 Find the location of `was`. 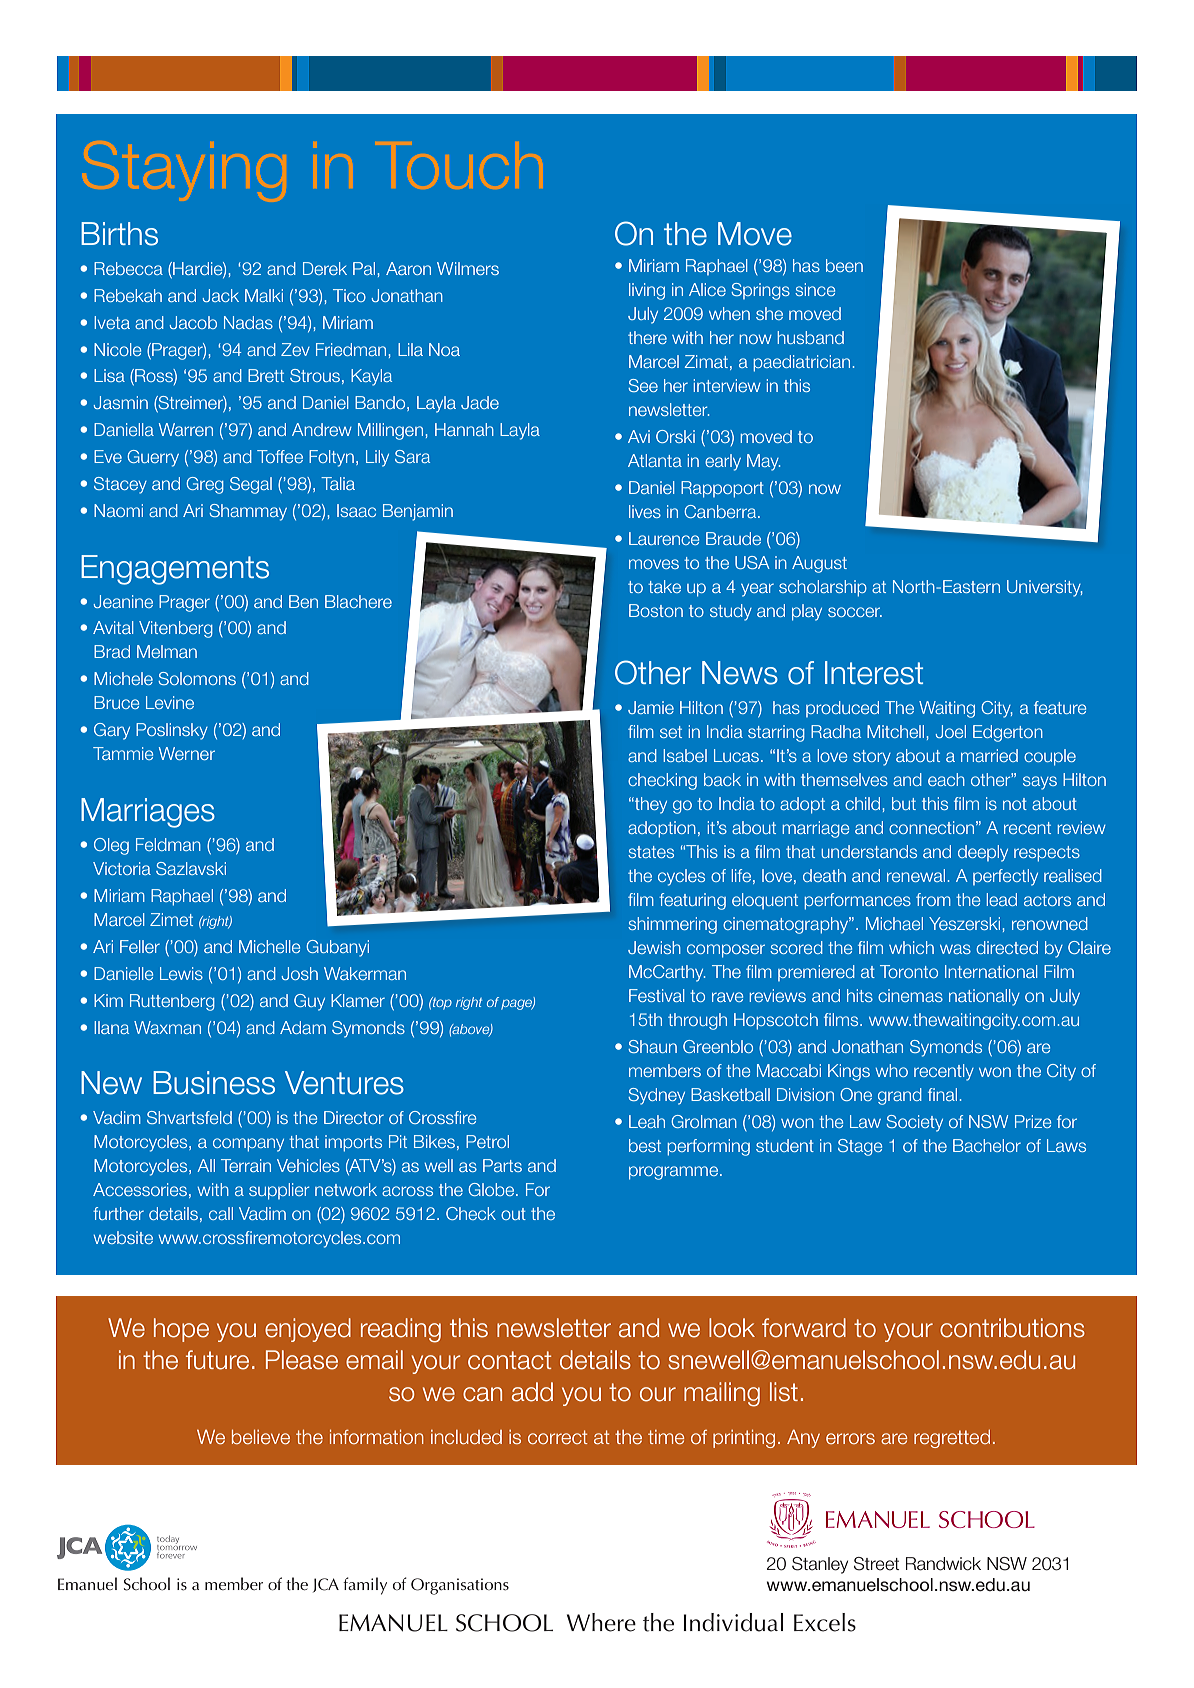

was is located at coordinates (955, 949).
